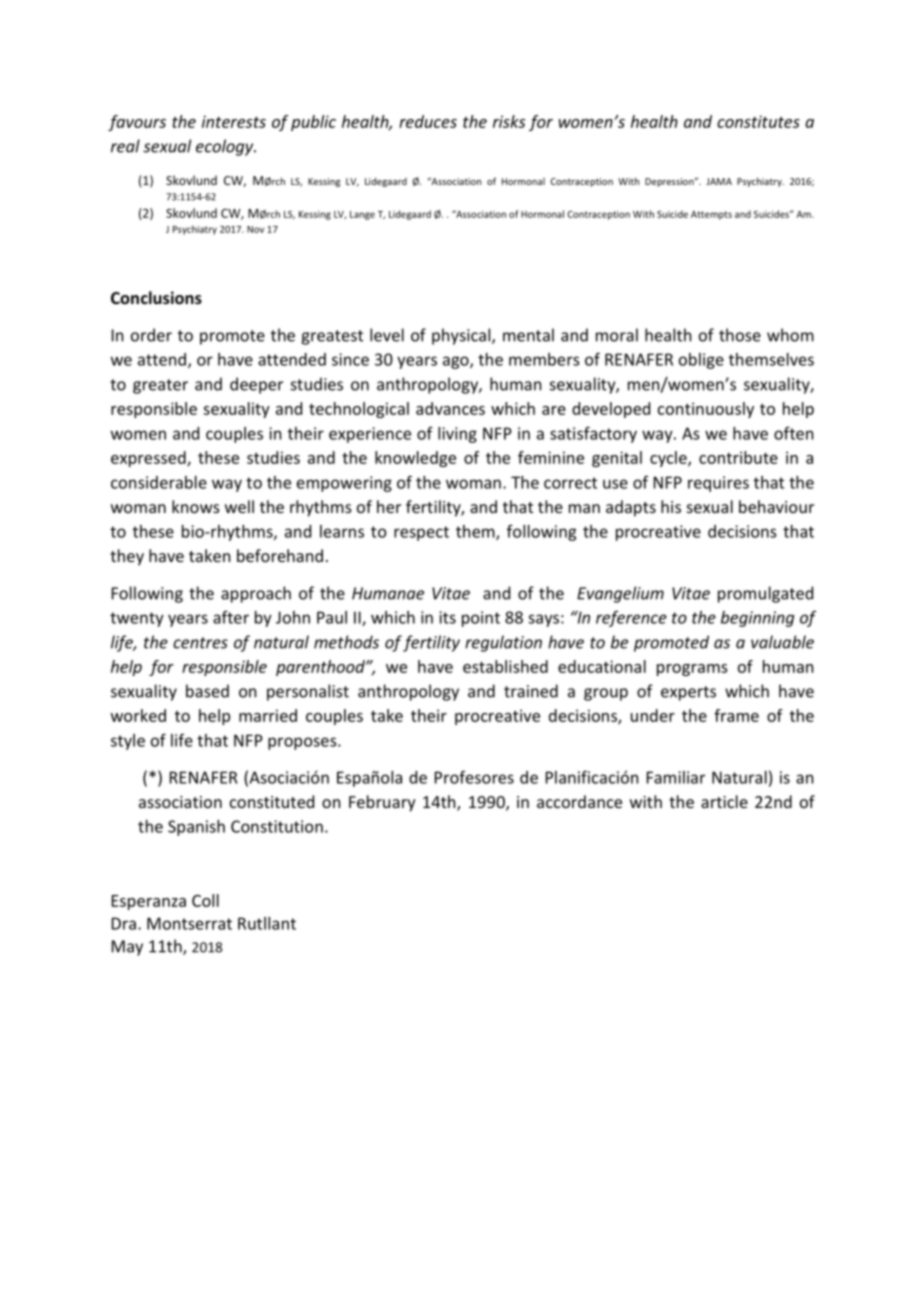  What do you see at coordinates (421, 533) in the screenshot?
I see `respect` at bounding box center [421, 533].
